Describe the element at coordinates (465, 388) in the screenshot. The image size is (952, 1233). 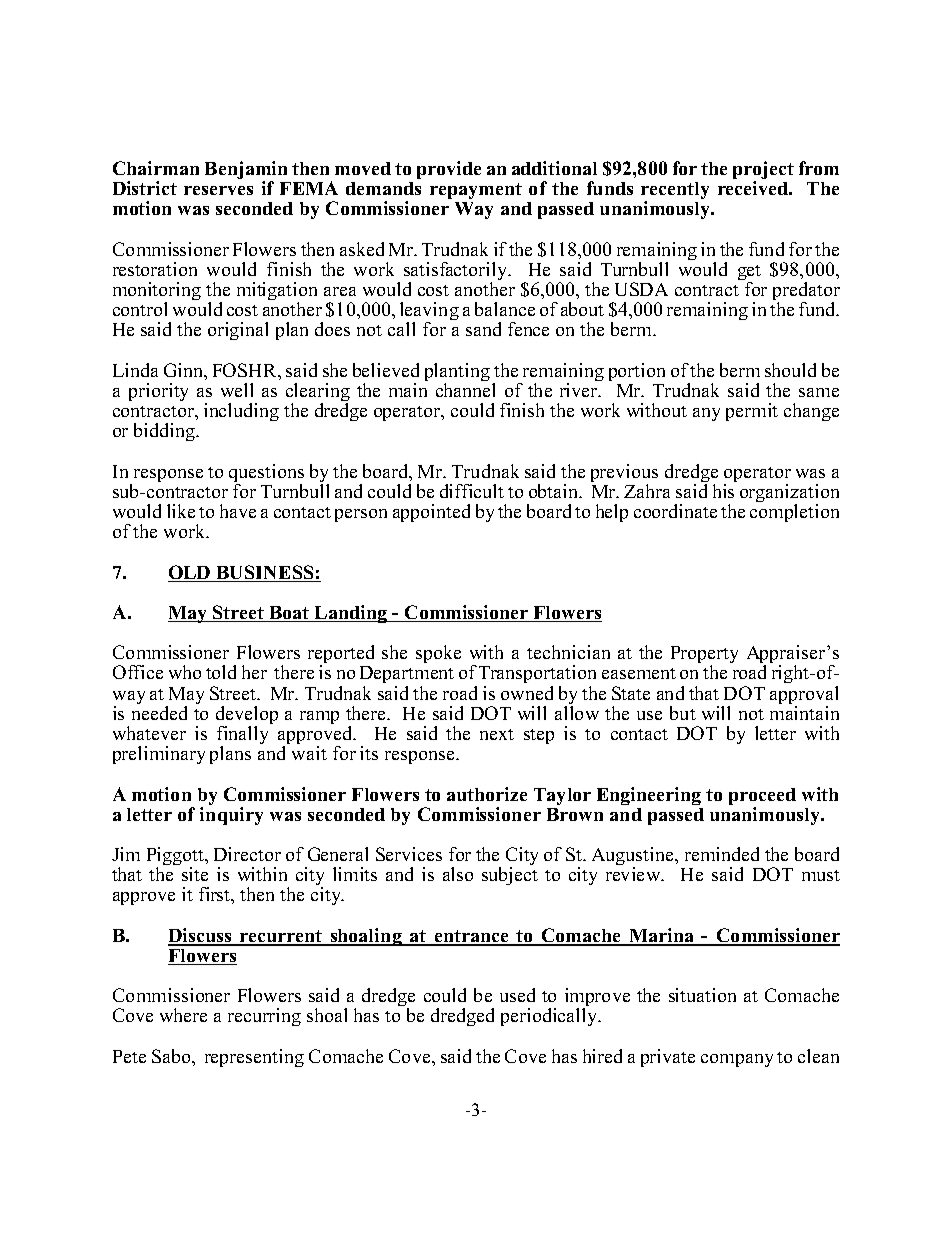
I see `channel` at that location.
